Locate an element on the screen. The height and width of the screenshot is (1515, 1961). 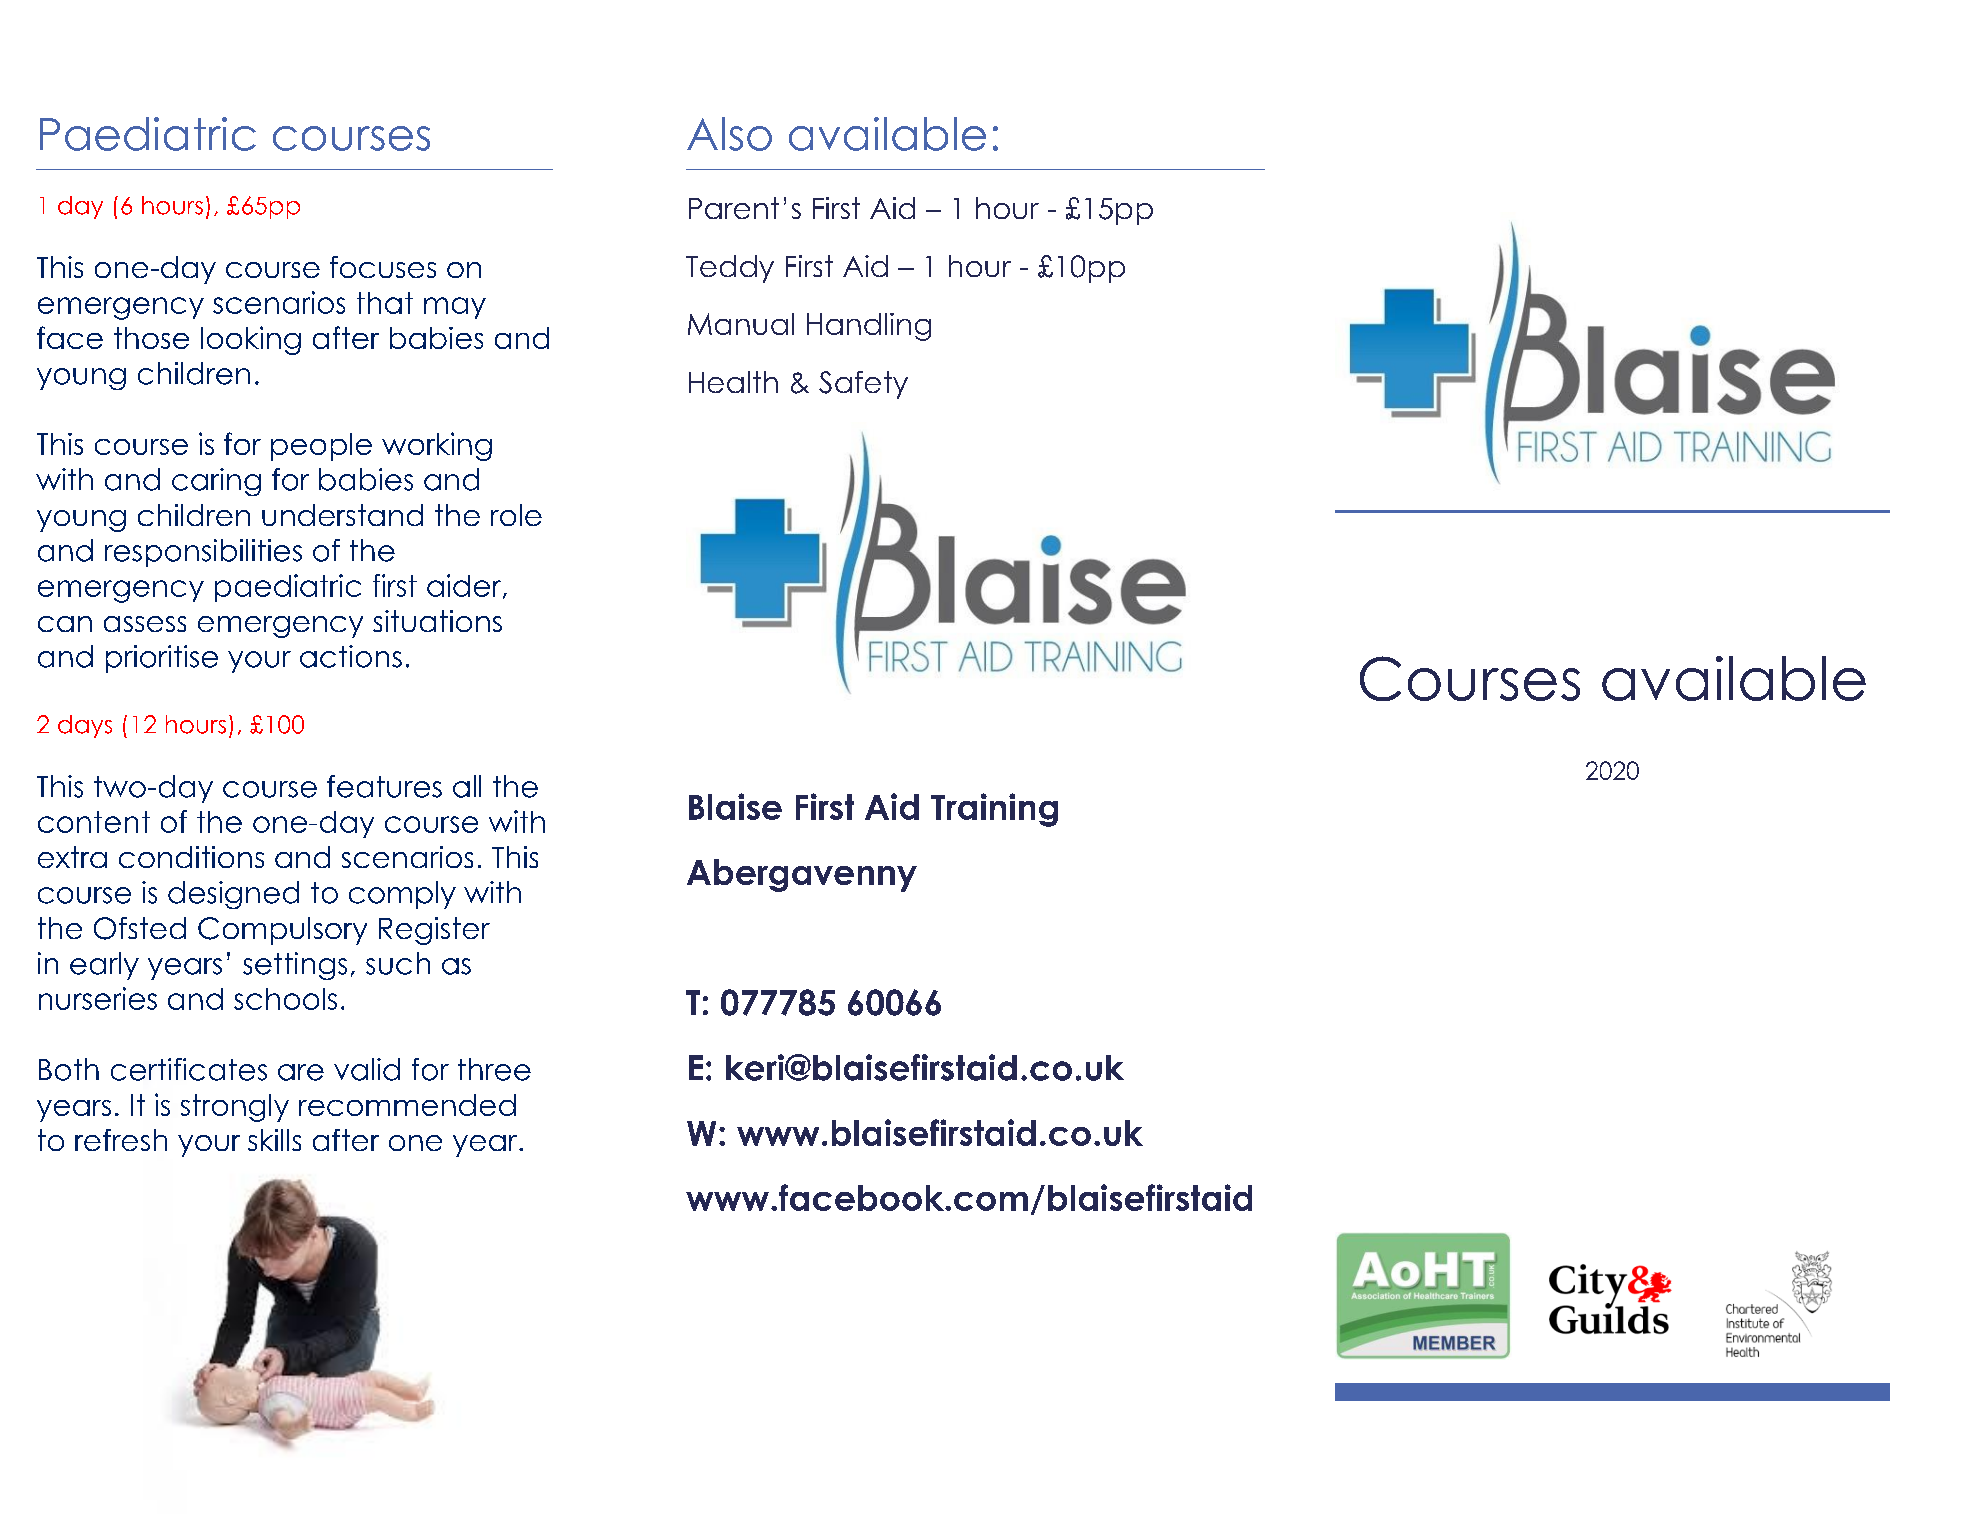
situations is located at coordinates (437, 621).
